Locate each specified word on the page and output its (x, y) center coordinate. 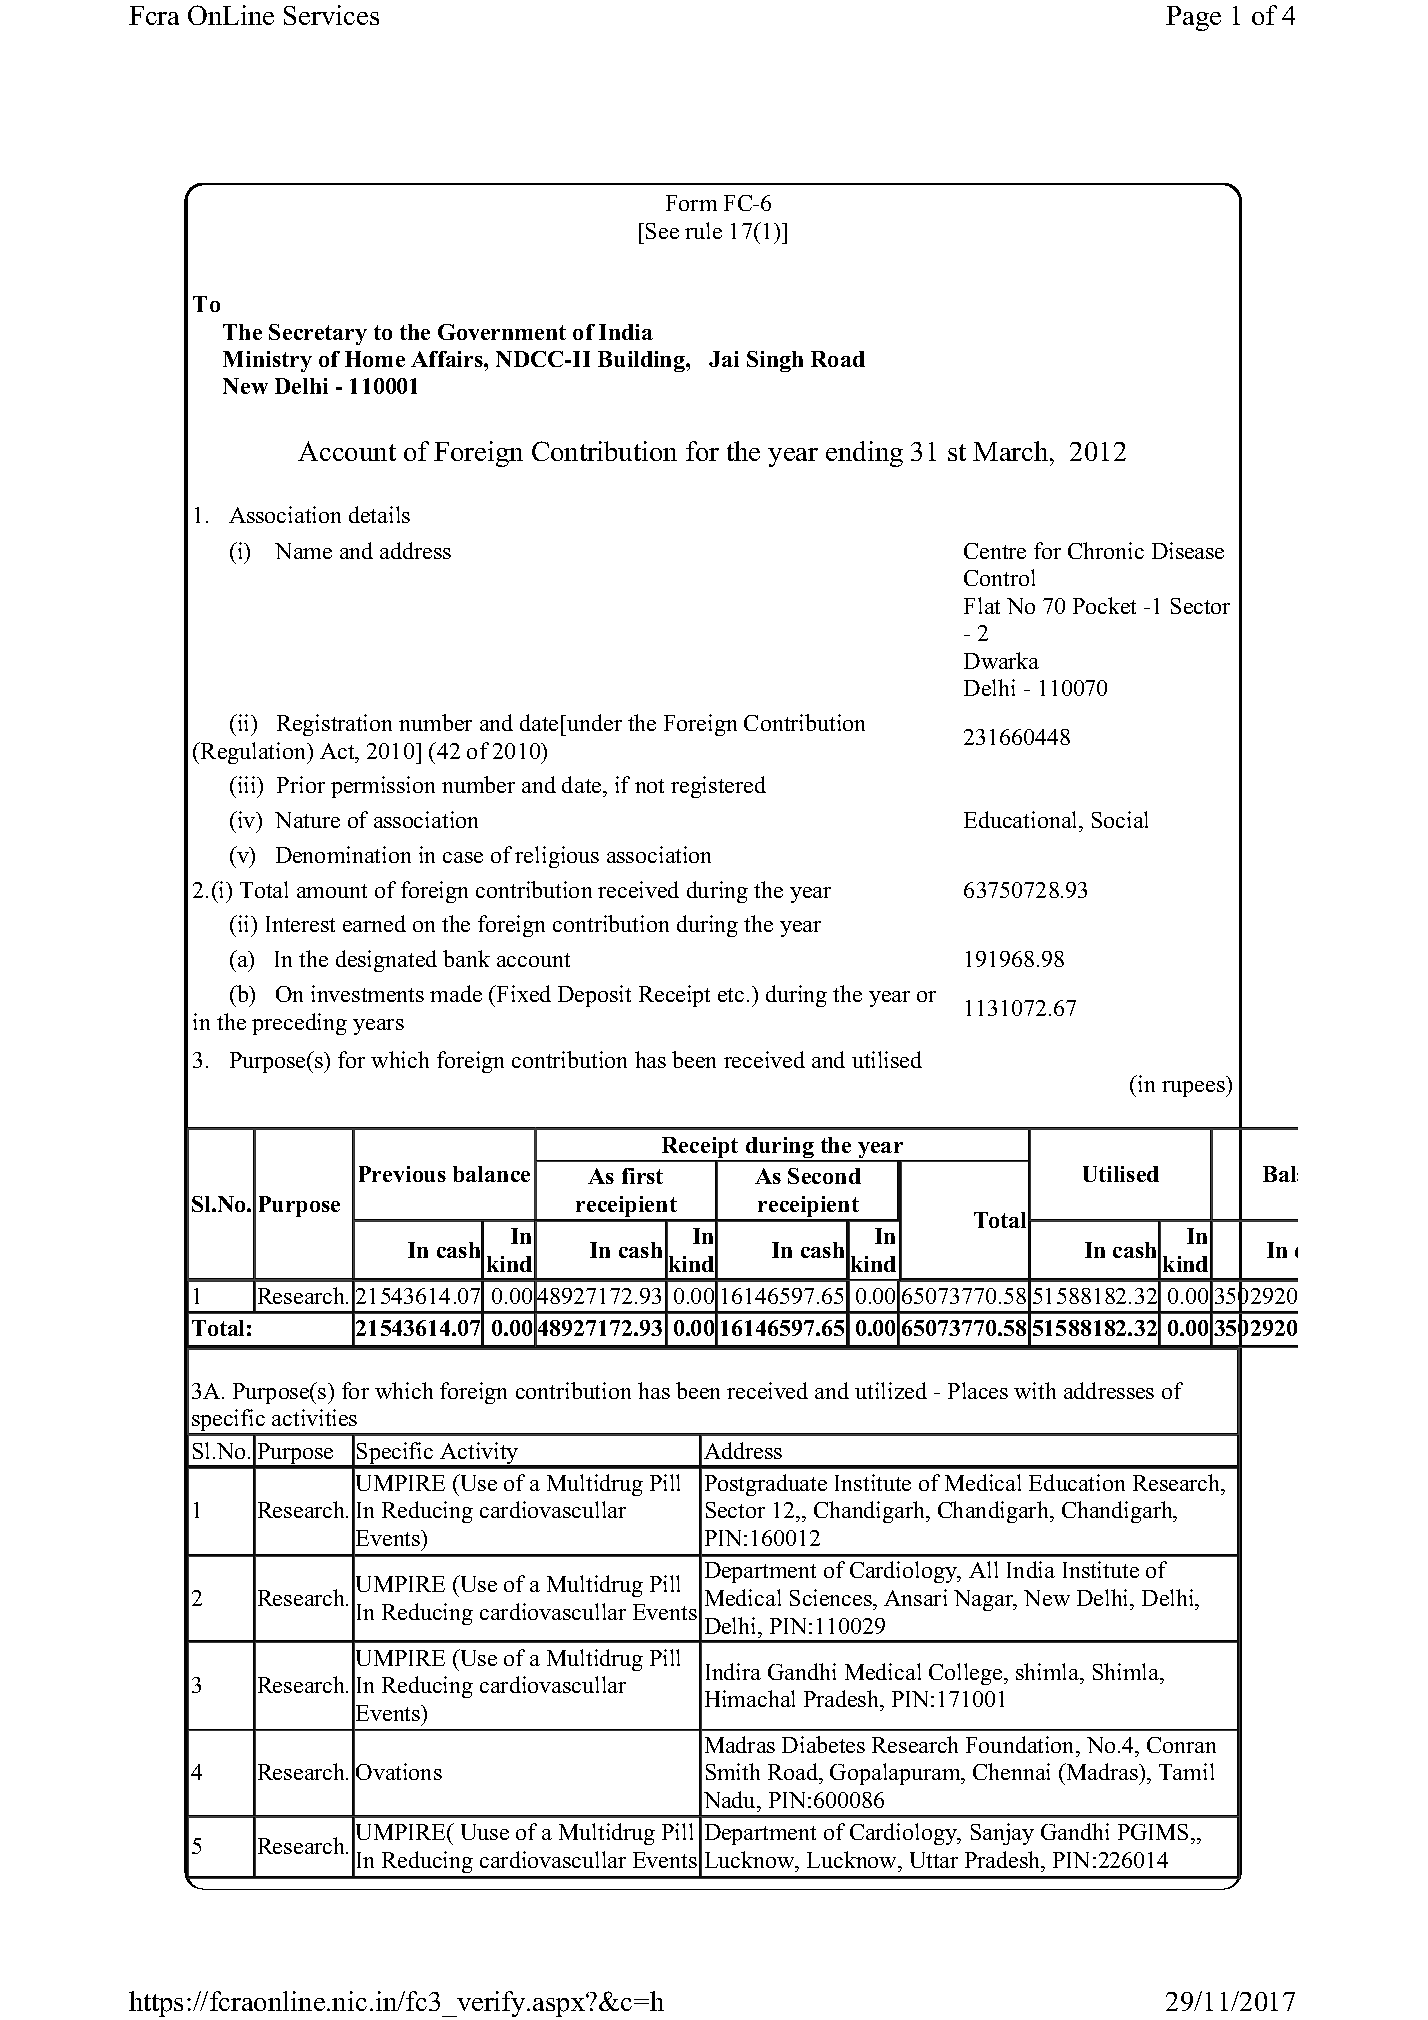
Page (1193, 18)
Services (331, 15)
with (1035, 1390)
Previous (402, 1174)
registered (718, 787)
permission (383, 787)
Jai (724, 359)
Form (691, 203)
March (1012, 451)
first (642, 1176)
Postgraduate (766, 1485)
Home (375, 359)
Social (1120, 819)
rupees (1194, 1089)
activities (314, 1417)
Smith (733, 1771)
